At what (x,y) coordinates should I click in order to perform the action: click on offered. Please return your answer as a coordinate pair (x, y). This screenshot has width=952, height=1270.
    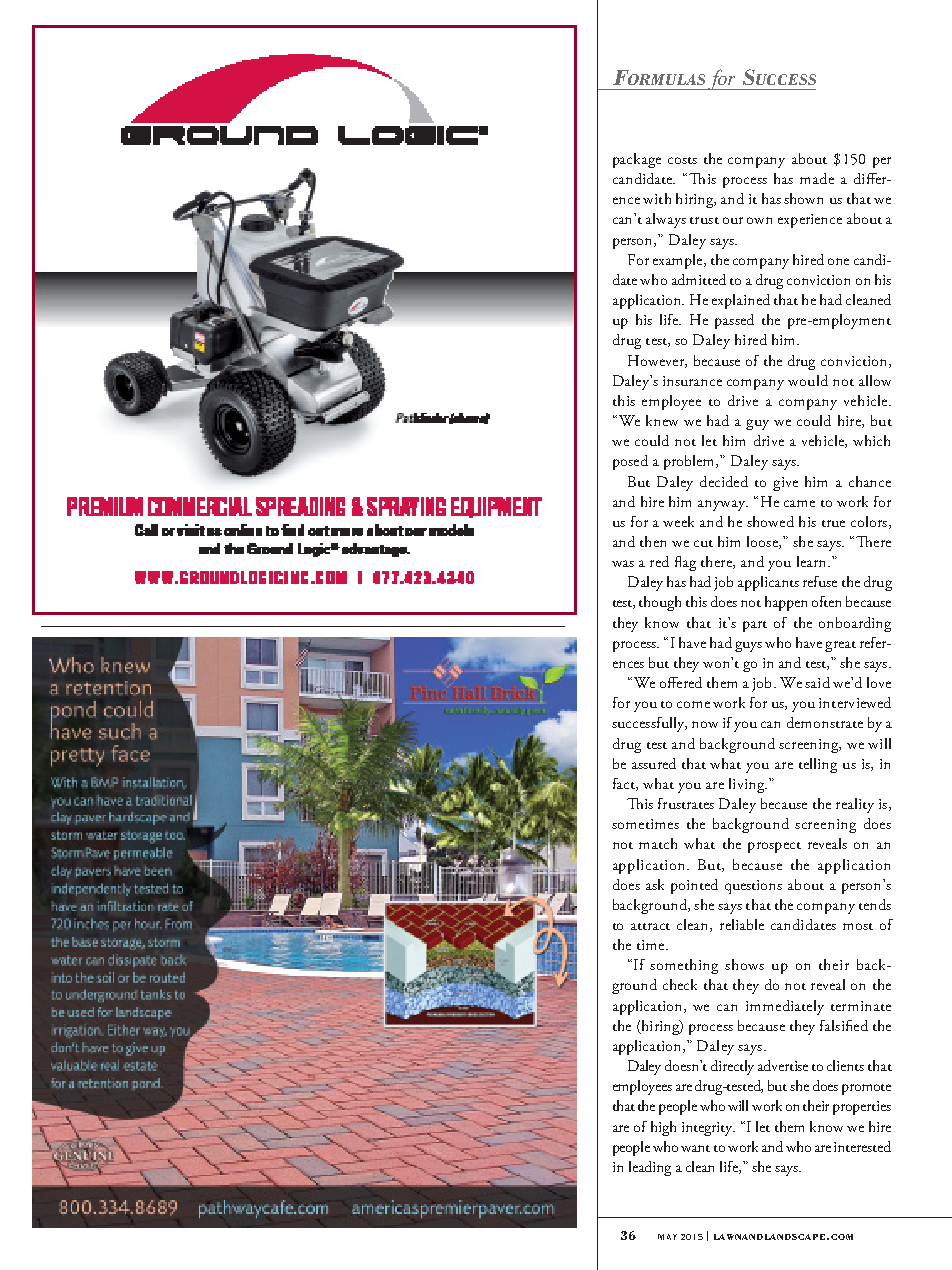
    Looking at the image, I should click on (681, 682).
